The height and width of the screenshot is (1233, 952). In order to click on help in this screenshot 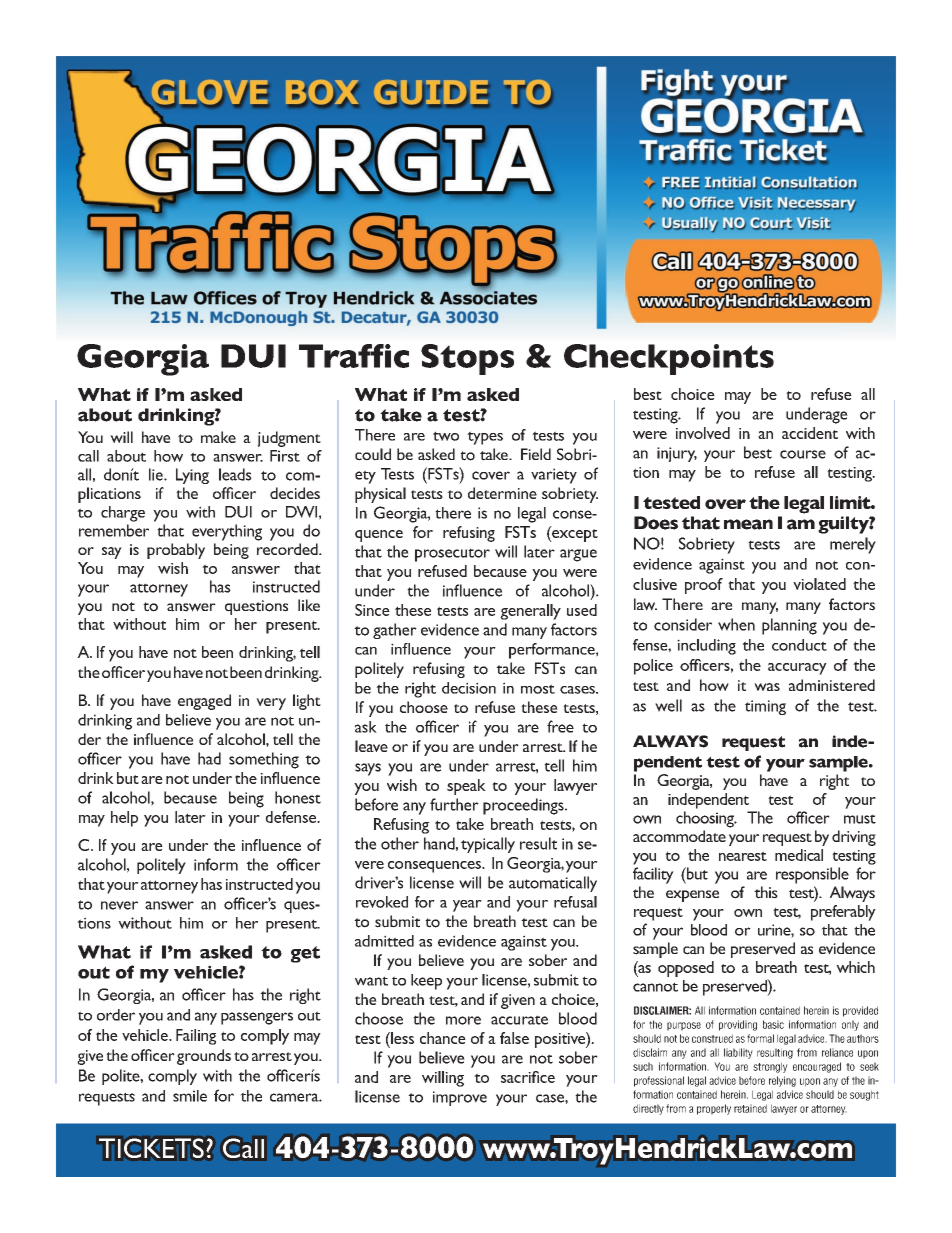, I will do `click(124, 819)`.
